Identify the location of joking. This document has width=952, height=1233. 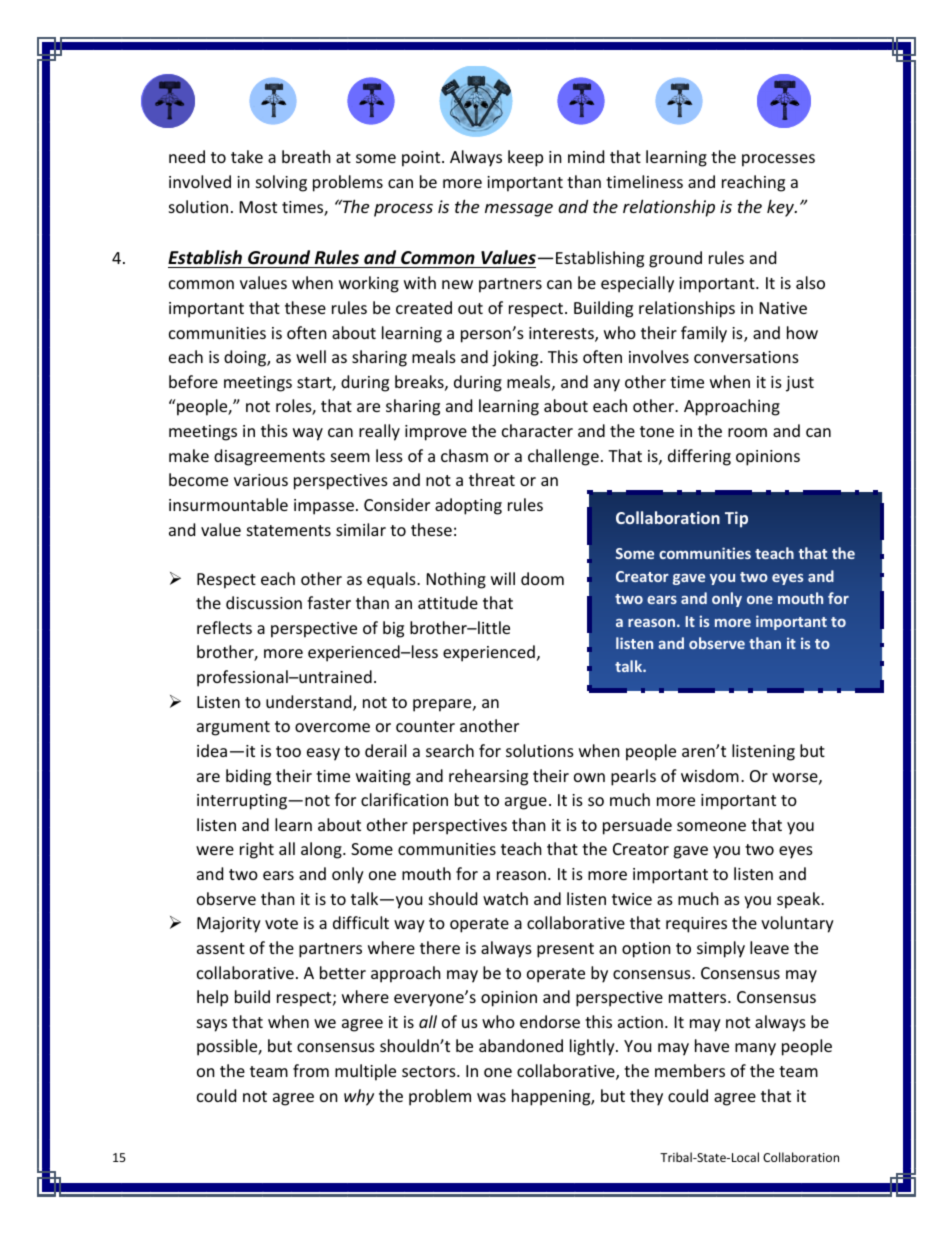
(516, 358).
